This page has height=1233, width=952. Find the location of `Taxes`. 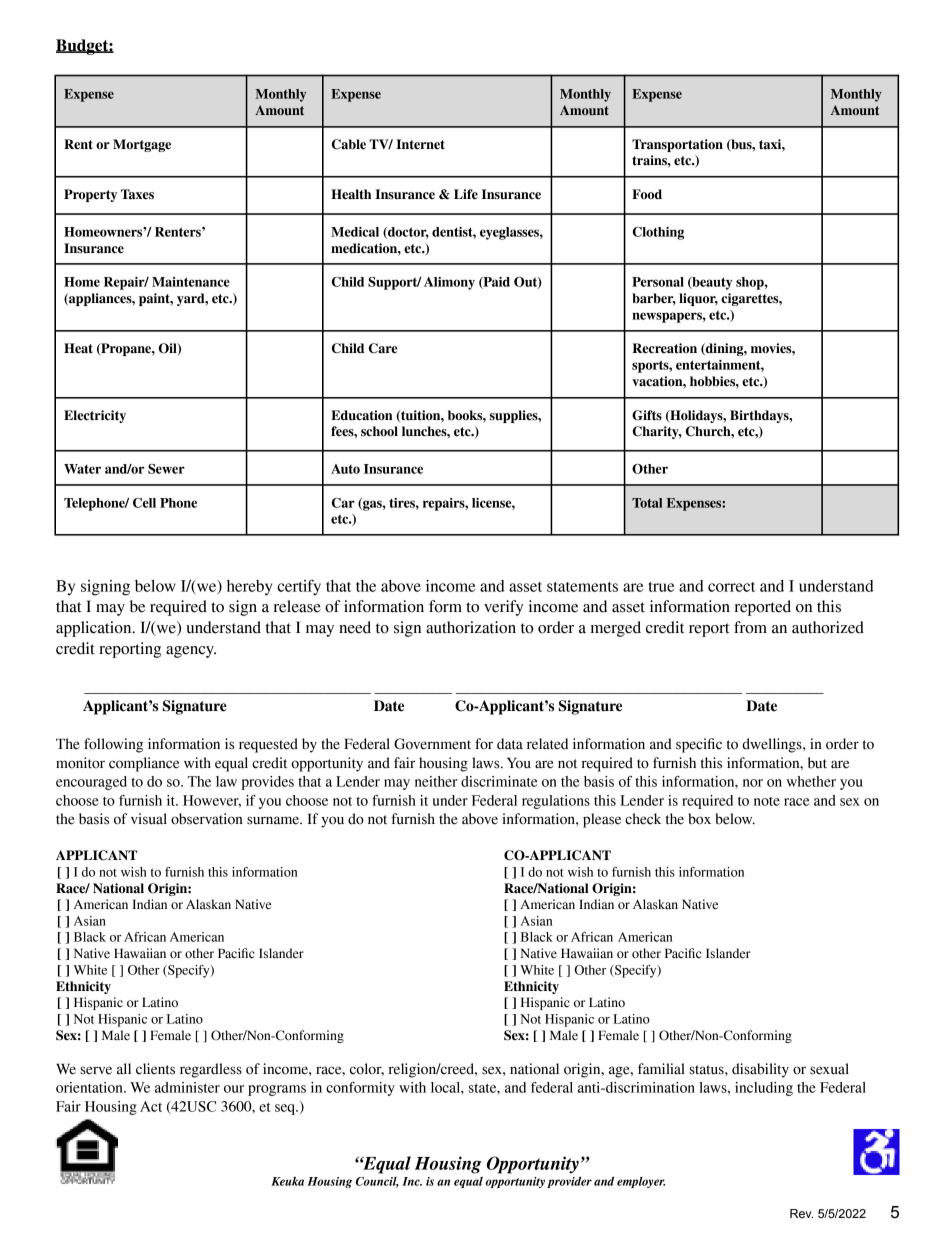

Taxes is located at coordinates (137, 194).
